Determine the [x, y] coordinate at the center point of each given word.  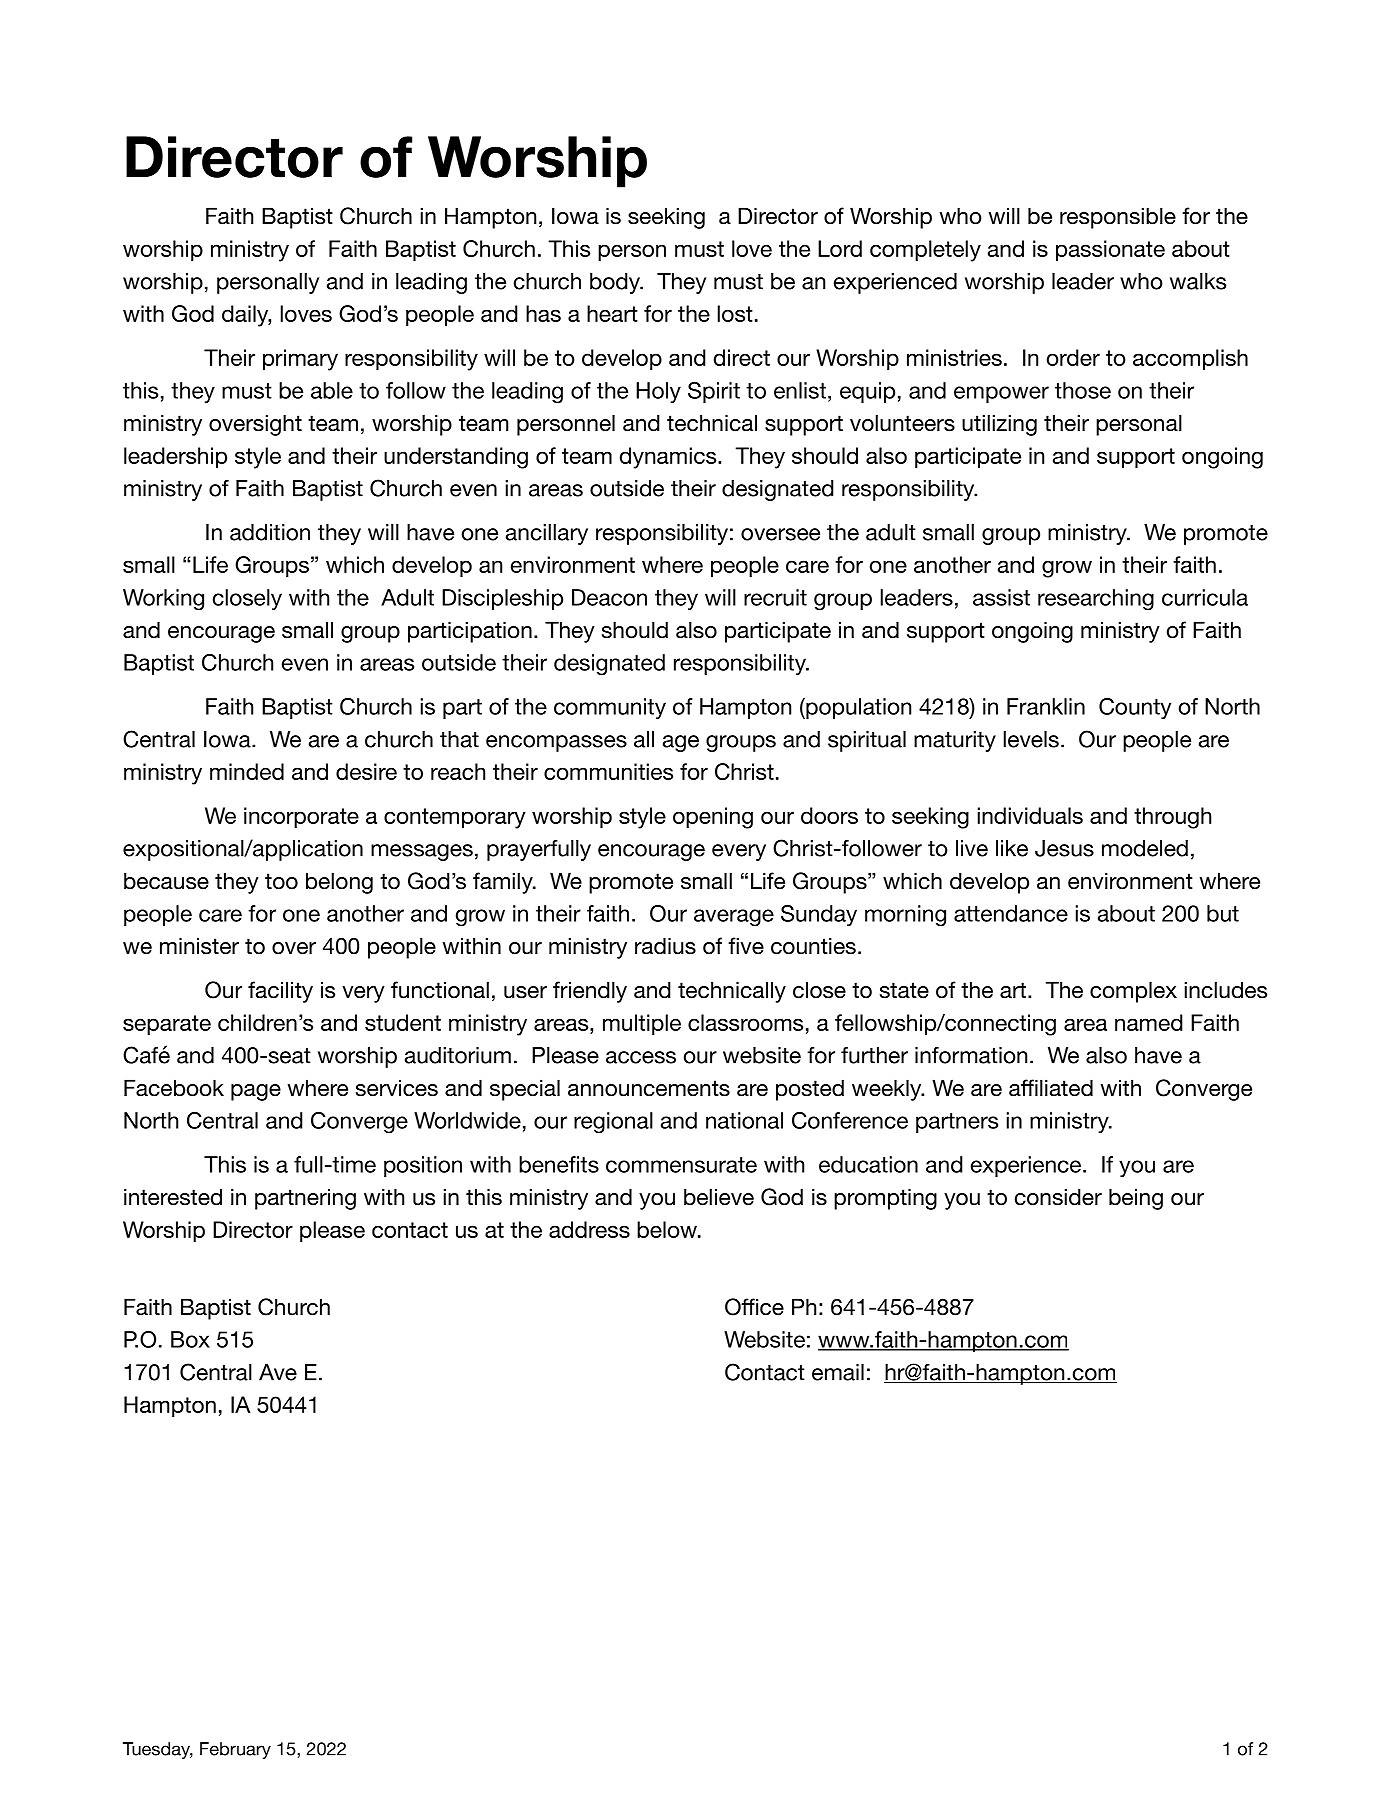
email [838, 1372]
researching [1096, 600]
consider [1058, 1197]
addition [270, 532]
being [1136, 1199]
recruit [775, 597]
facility [280, 992]
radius [665, 946]
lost [735, 313]
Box [190, 1339]
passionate [1110, 251]
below [668, 1229]
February [235, 1750]
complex [1133, 992]
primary [300, 360]
